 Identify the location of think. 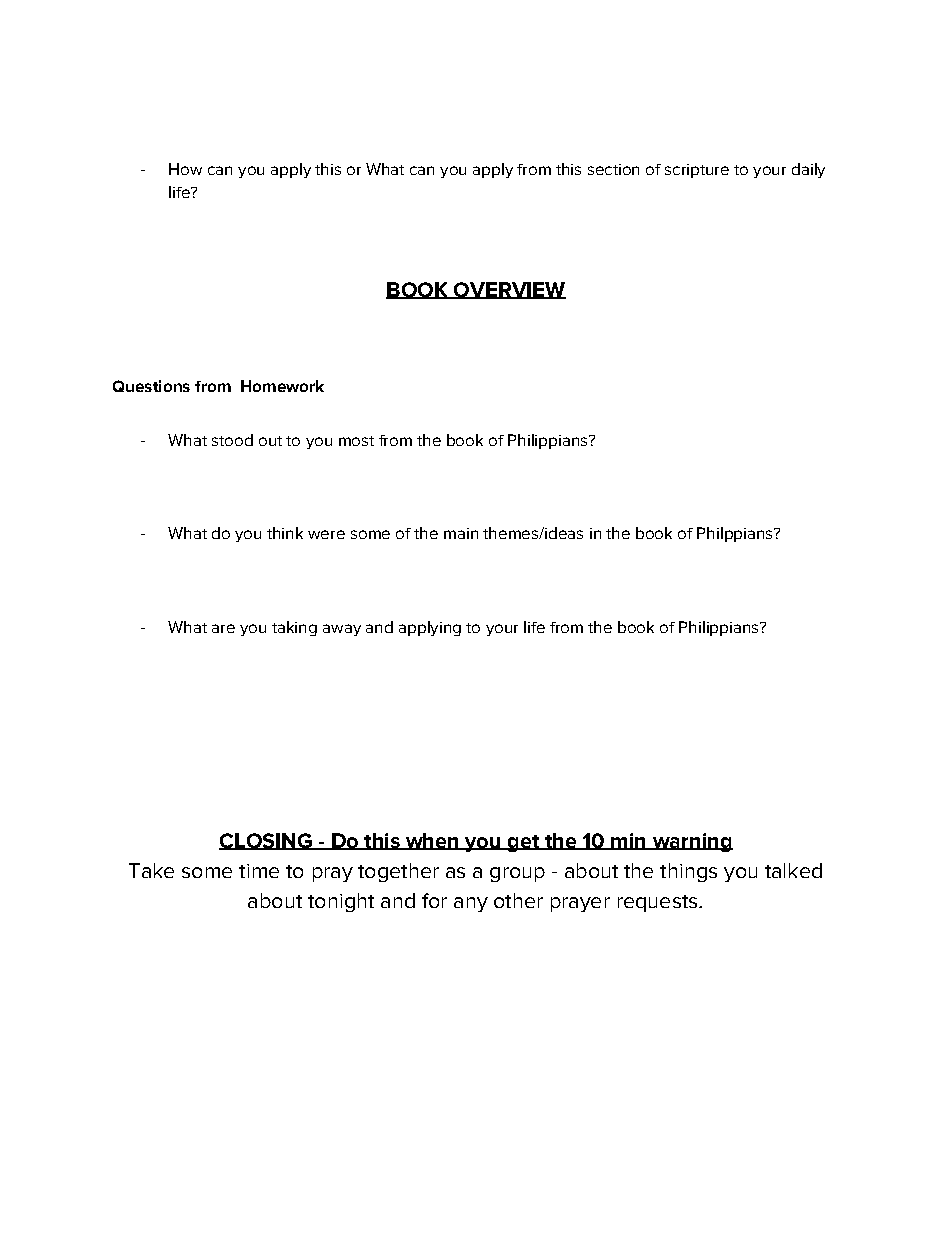
(285, 533).
